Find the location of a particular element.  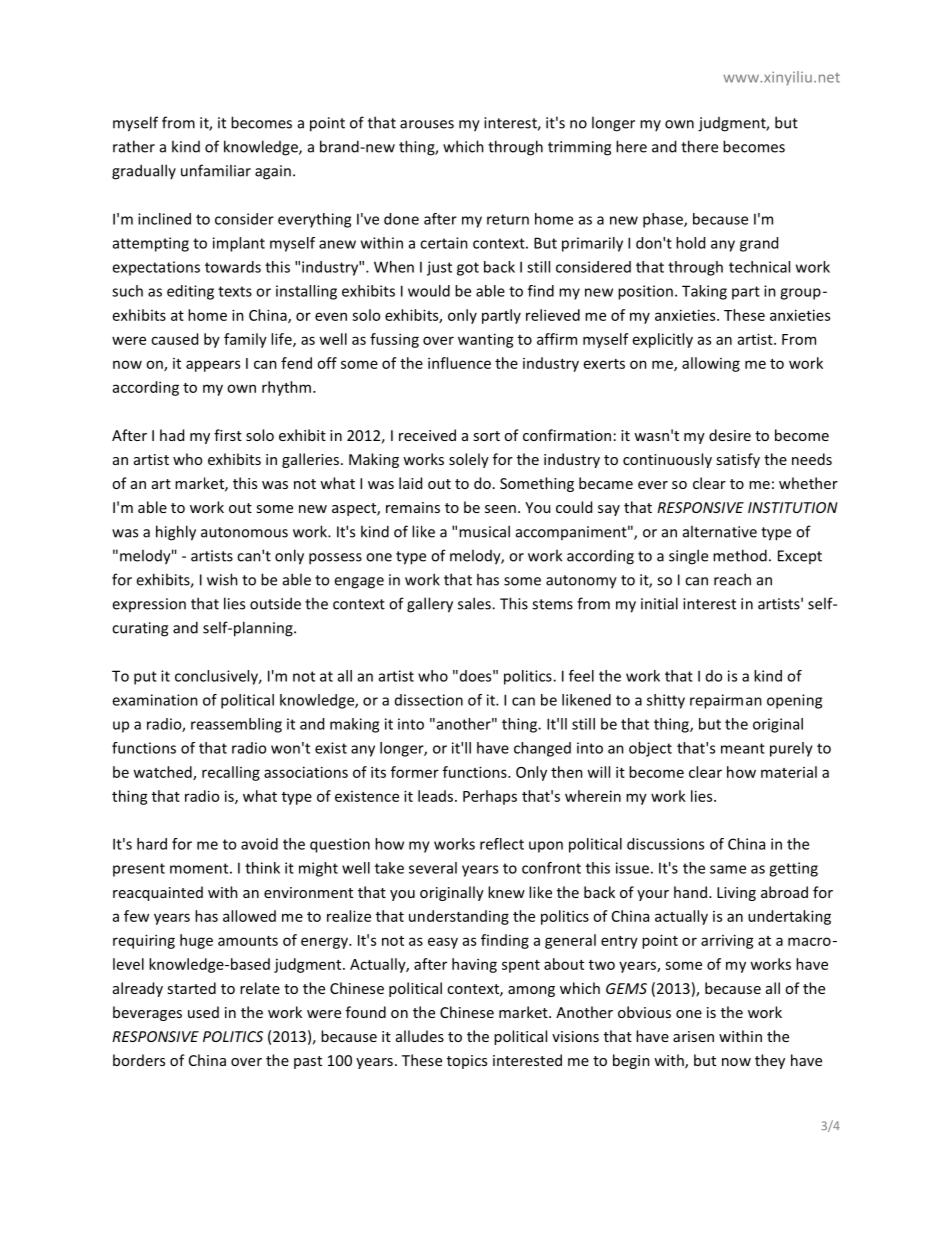

solely is located at coordinates (469, 460).
